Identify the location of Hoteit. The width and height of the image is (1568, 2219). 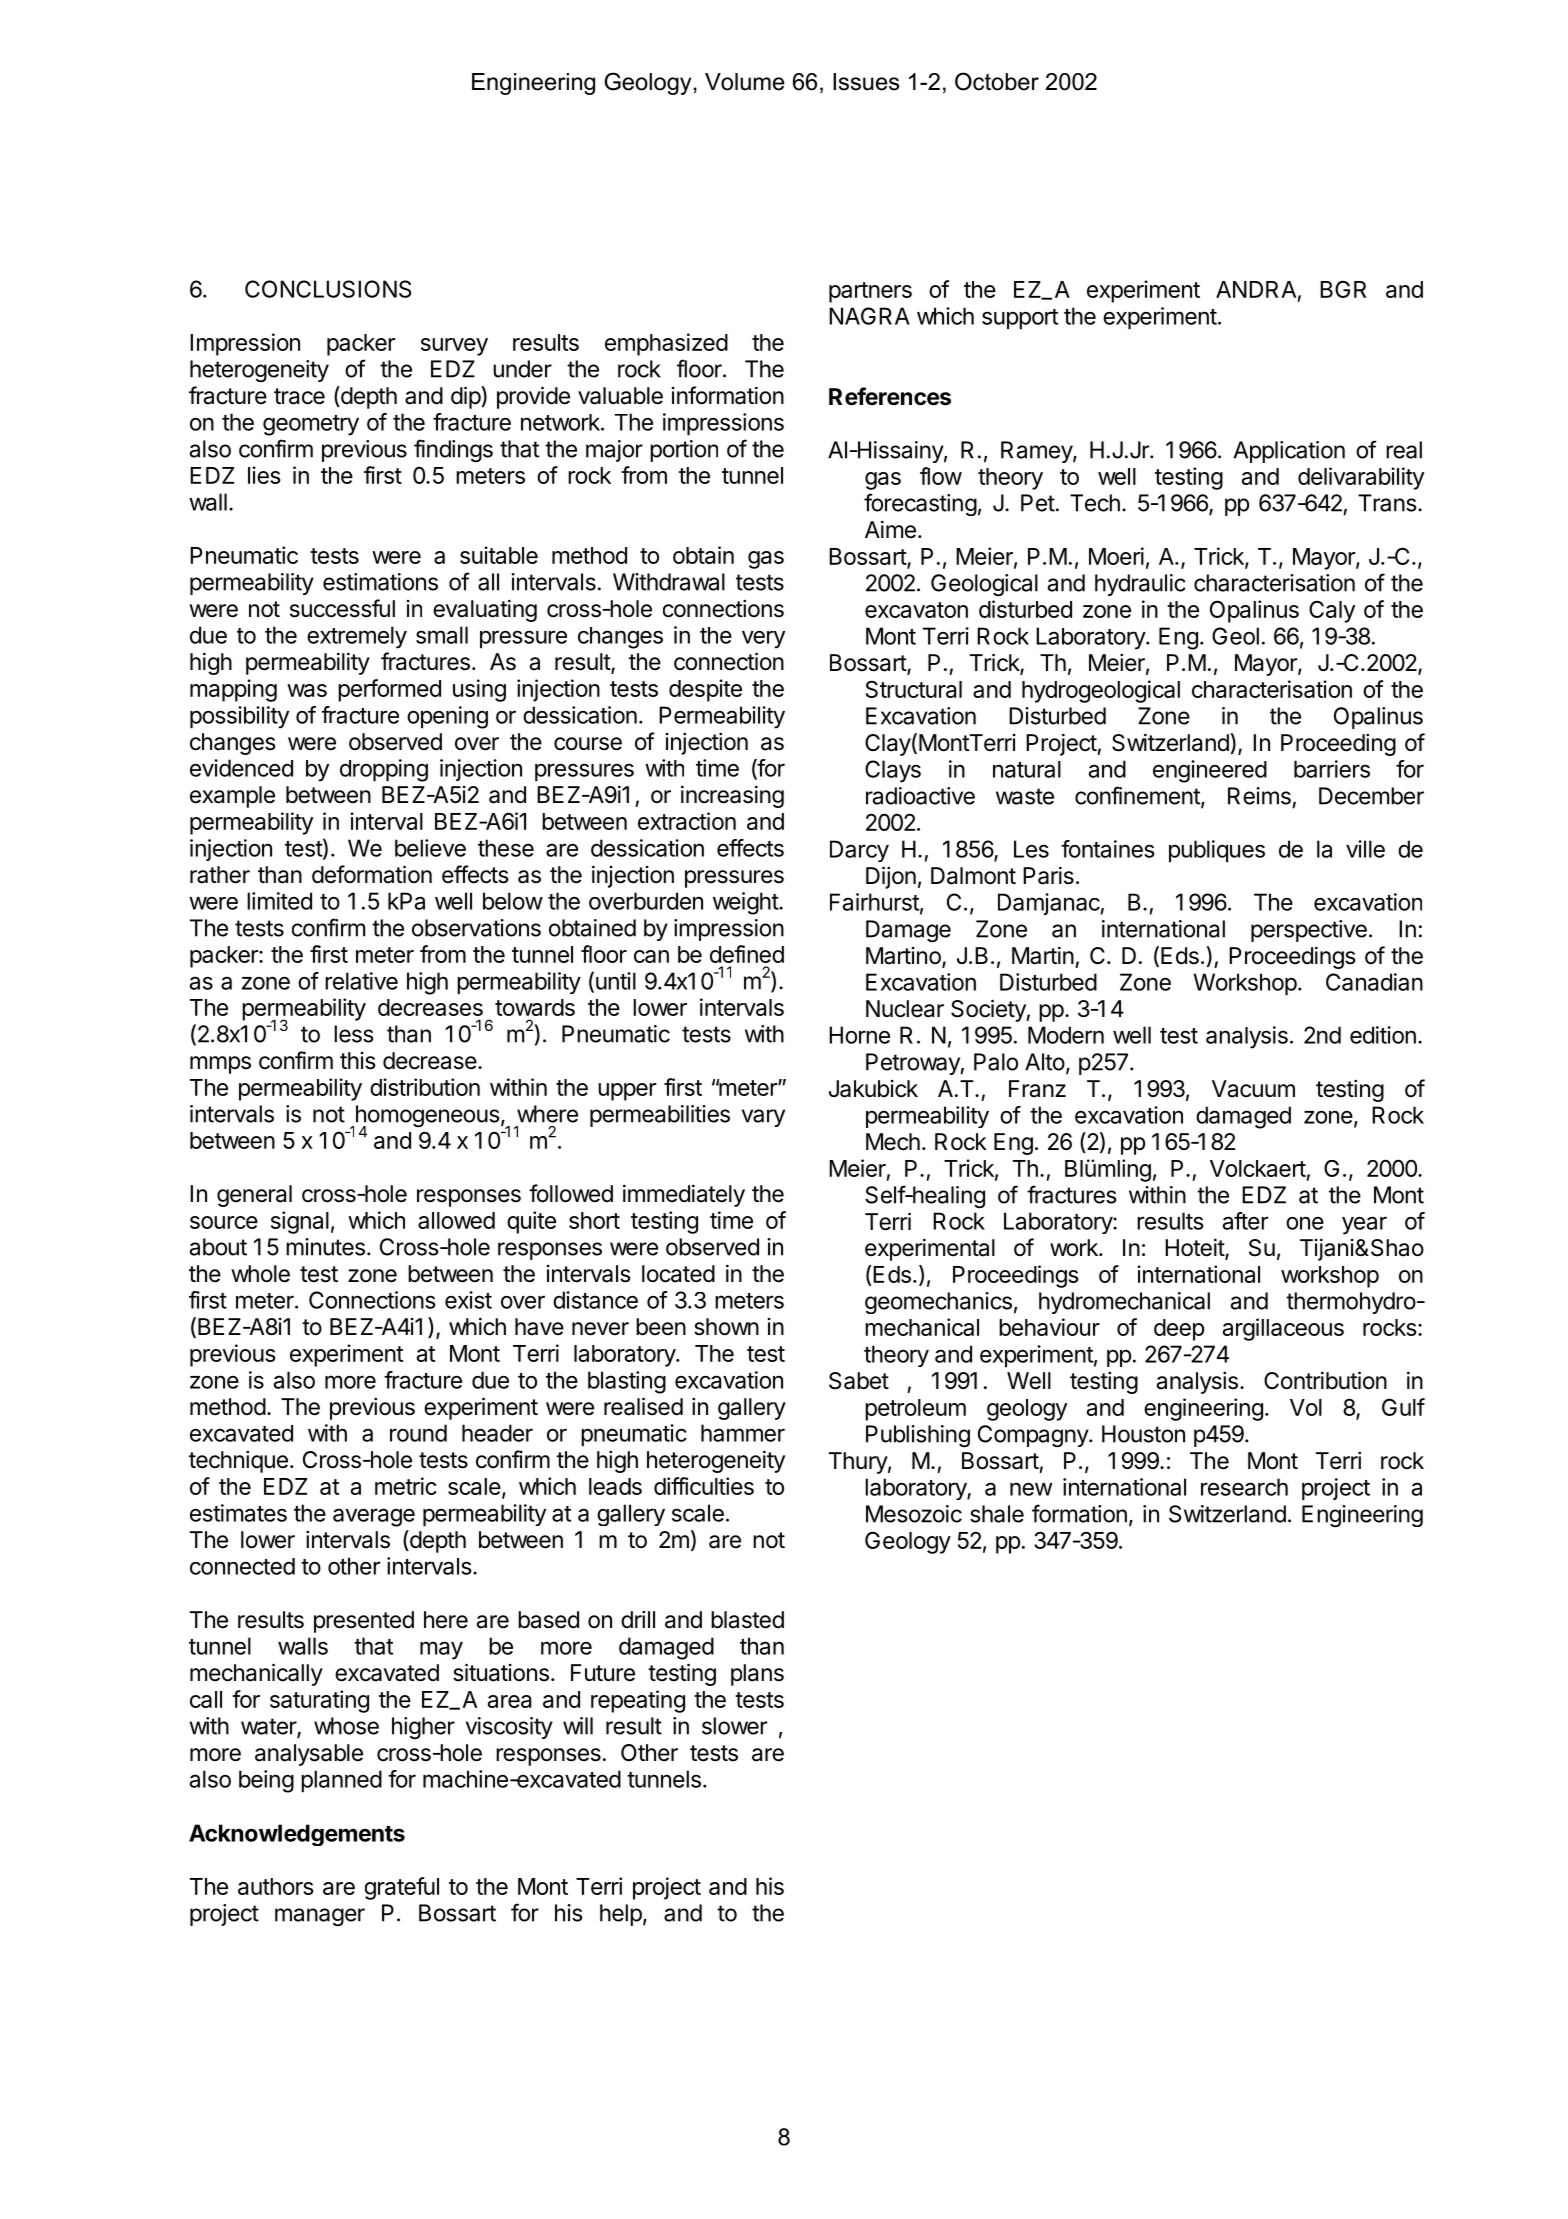
(1195, 1248).
